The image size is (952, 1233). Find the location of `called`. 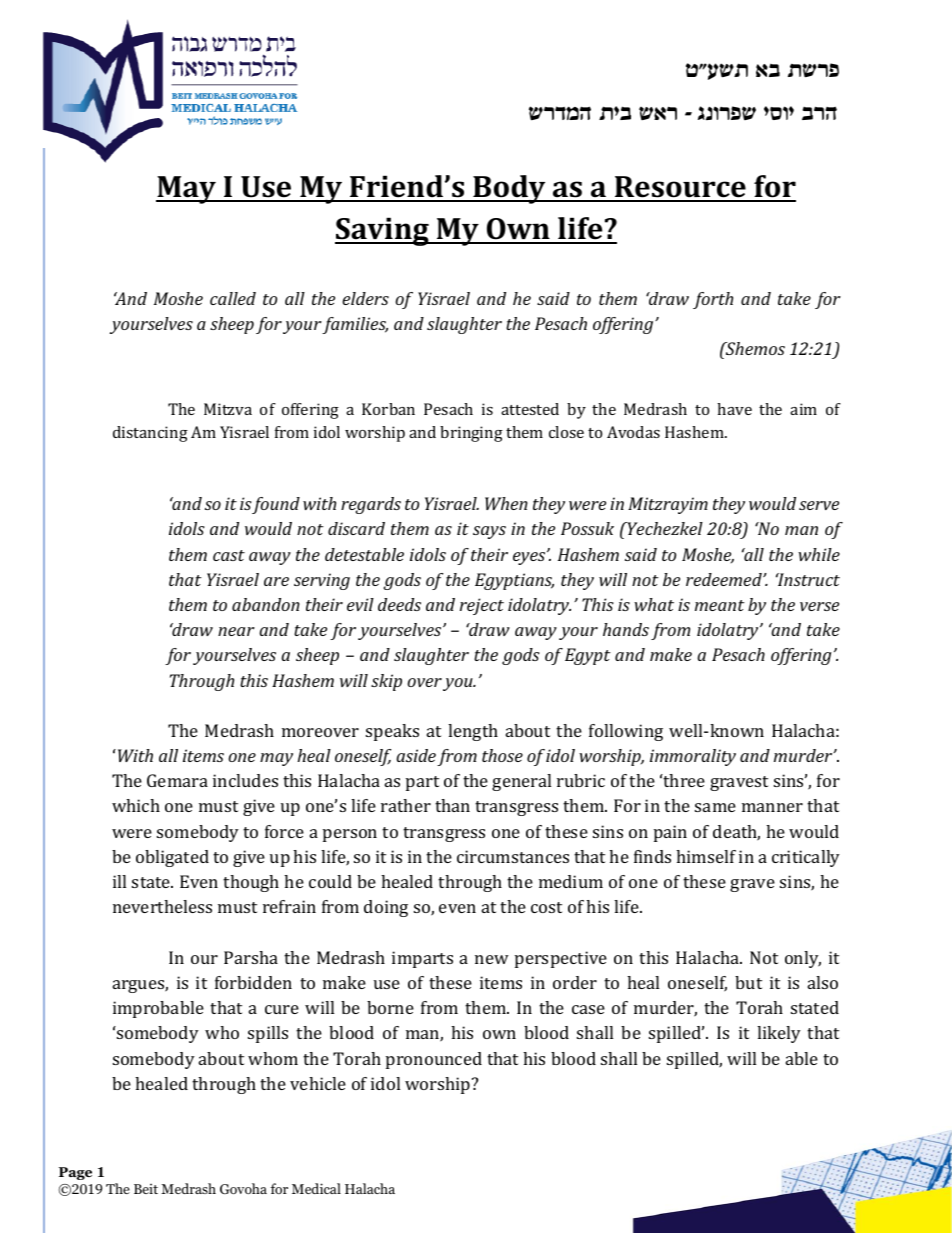

called is located at coordinates (233, 298).
